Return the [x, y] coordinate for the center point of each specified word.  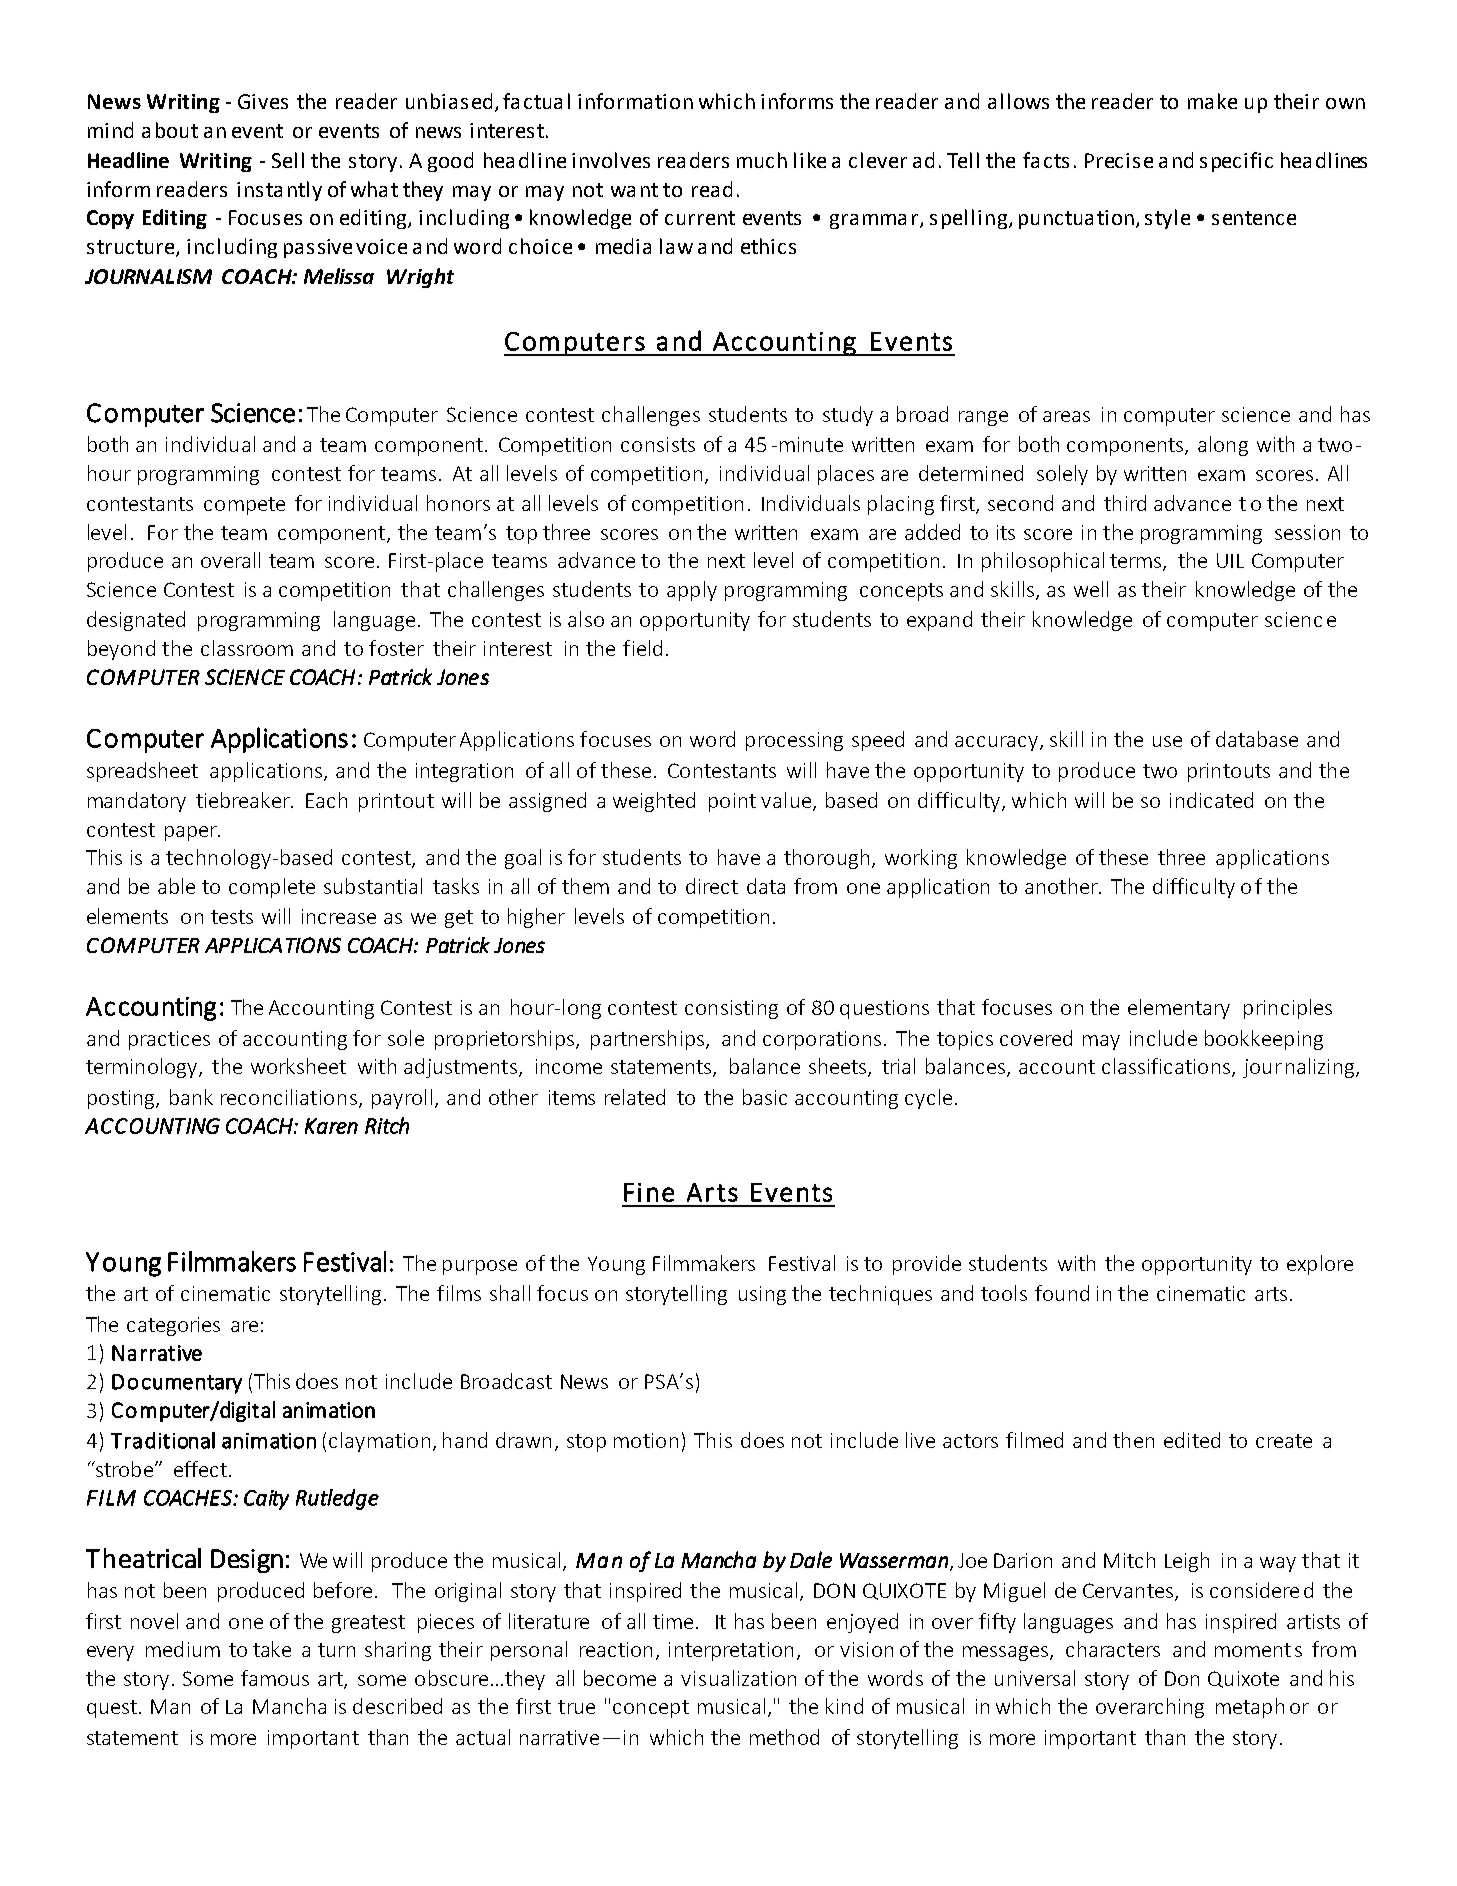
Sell [288, 160]
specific [1236, 162]
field [642, 648]
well [1091, 589]
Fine [649, 1192]
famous [275, 1678]
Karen [331, 1126]
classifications [1167, 1067]
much [762, 160]
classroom [247, 648]
